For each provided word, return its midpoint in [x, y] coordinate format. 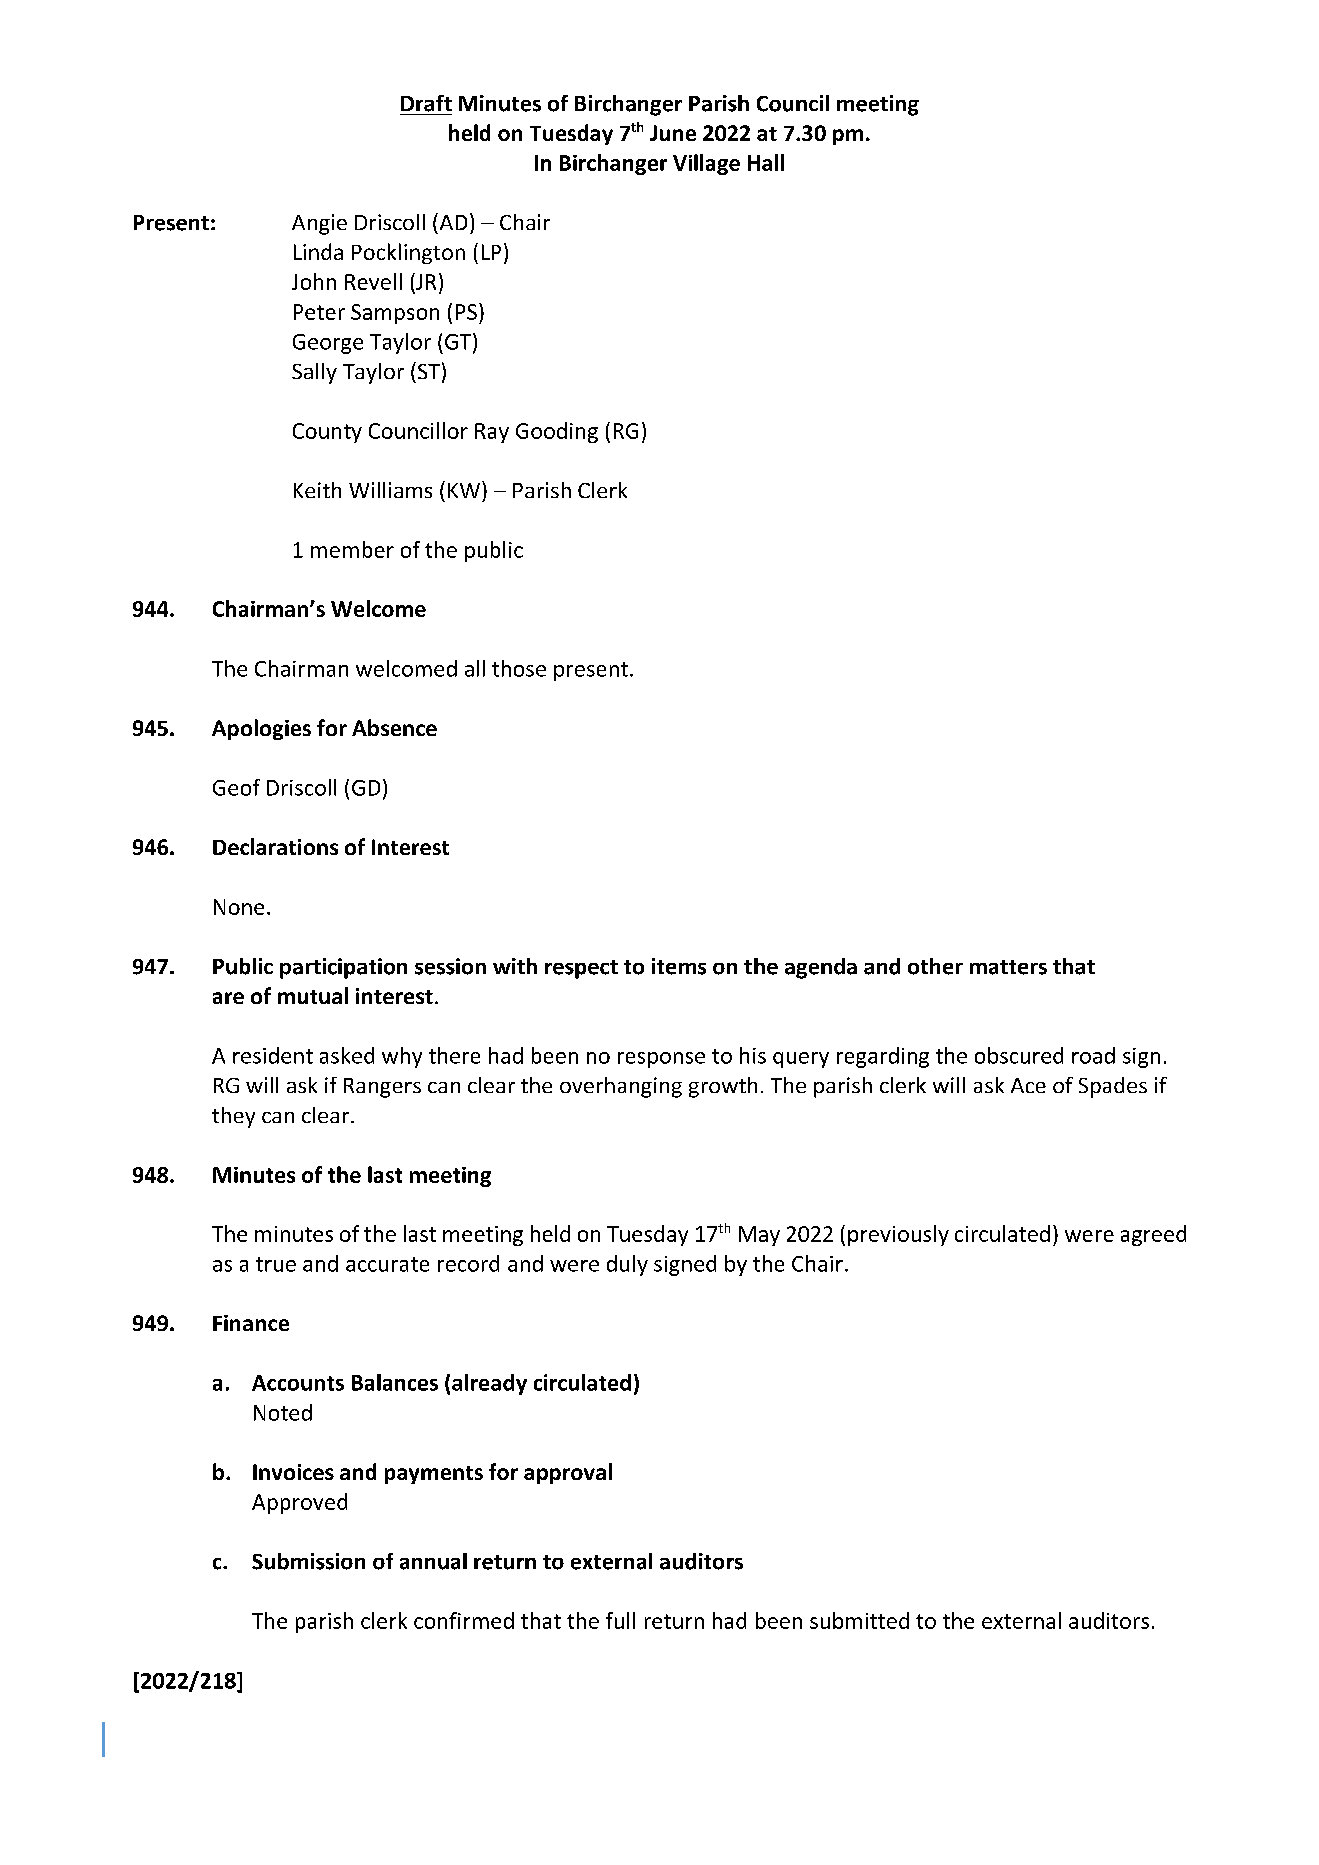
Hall [766, 162]
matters [1008, 967]
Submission [308, 1561]
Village [706, 164]
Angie [319, 224]
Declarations [275, 846]
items [679, 966]
